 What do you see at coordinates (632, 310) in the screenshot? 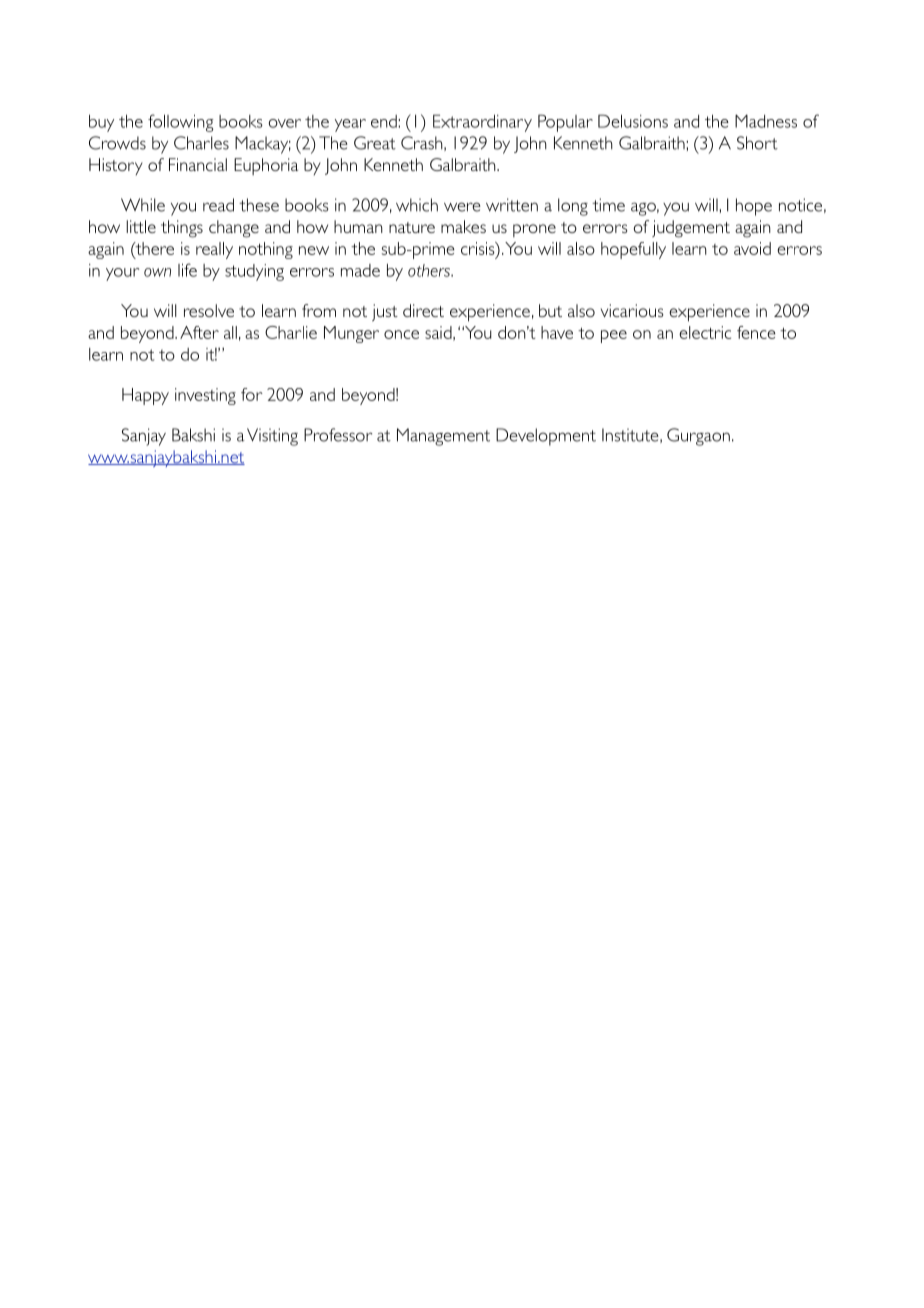
I see `vicarious` at bounding box center [632, 310].
